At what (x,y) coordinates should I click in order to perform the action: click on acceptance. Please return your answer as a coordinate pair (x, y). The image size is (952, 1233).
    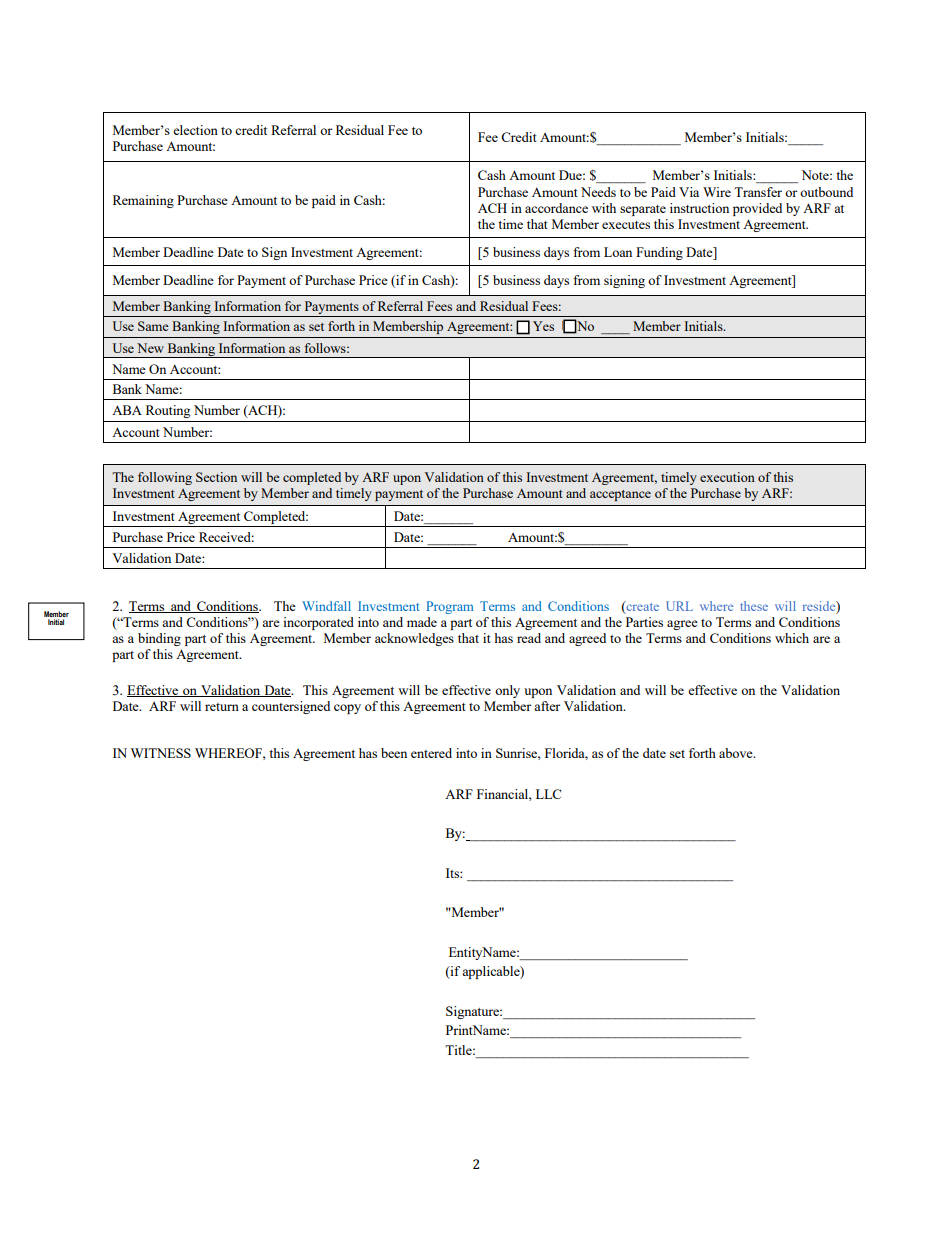
    Looking at the image, I should click on (620, 495).
